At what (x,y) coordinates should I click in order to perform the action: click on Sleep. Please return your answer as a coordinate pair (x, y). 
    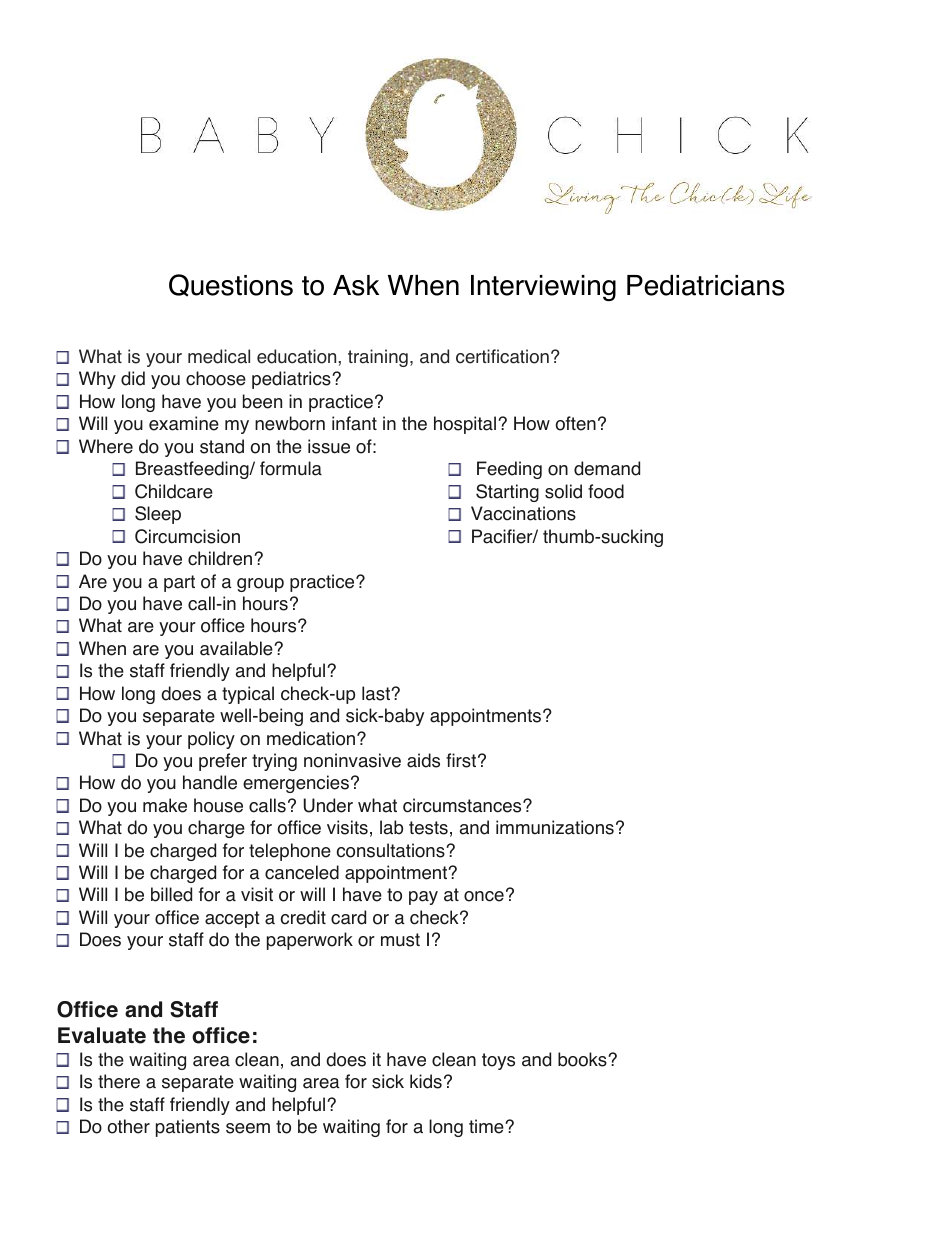
    Looking at the image, I should click on (158, 515).
